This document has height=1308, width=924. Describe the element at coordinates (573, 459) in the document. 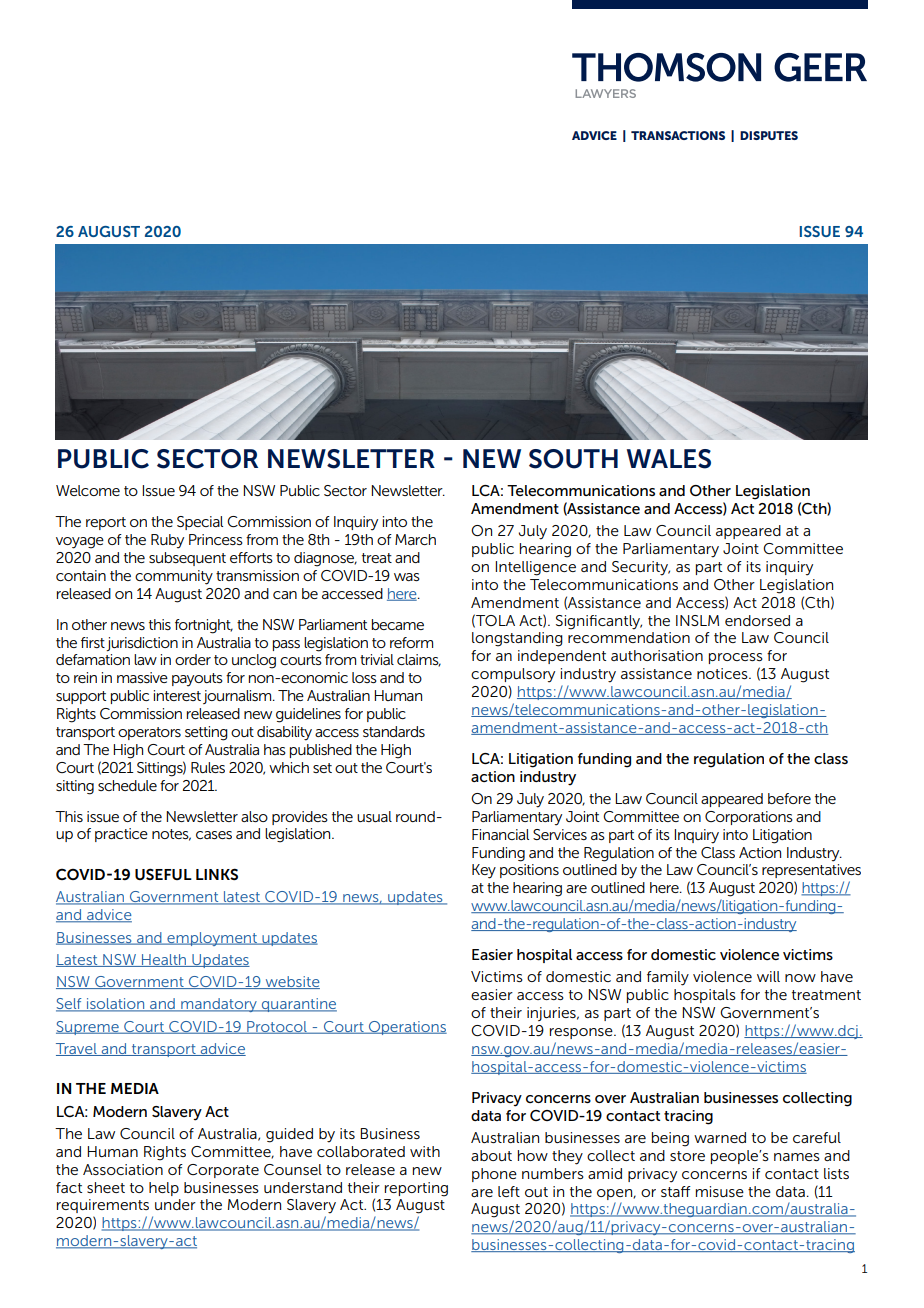

I see `SOUTH` at that location.
